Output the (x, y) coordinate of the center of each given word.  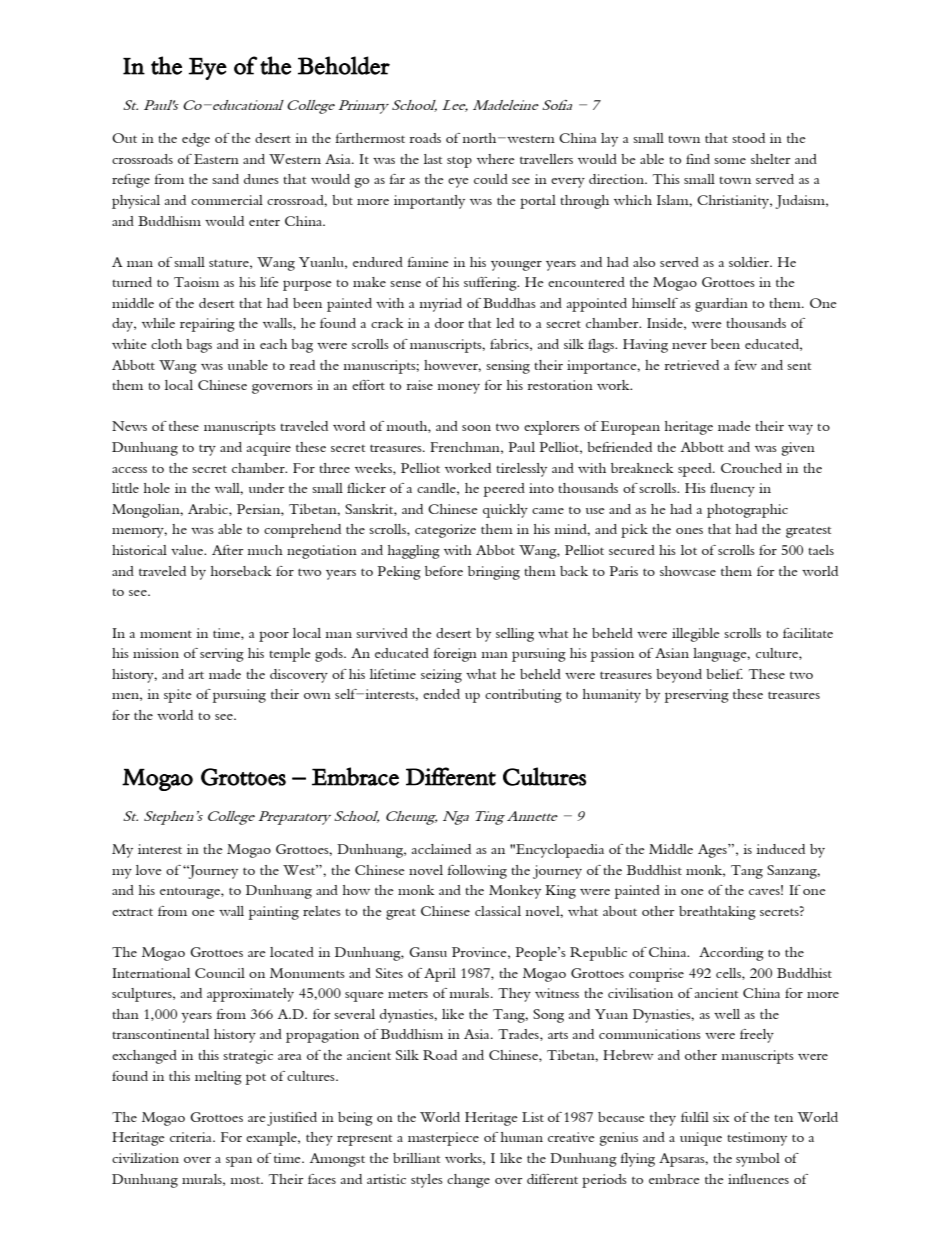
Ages (713, 851)
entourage (191, 893)
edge (196, 140)
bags (199, 346)
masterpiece (443, 1139)
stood (748, 138)
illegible (696, 635)
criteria (192, 1137)
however (452, 366)
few (745, 365)
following (477, 872)
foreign (455, 655)
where (496, 159)
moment (166, 634)
